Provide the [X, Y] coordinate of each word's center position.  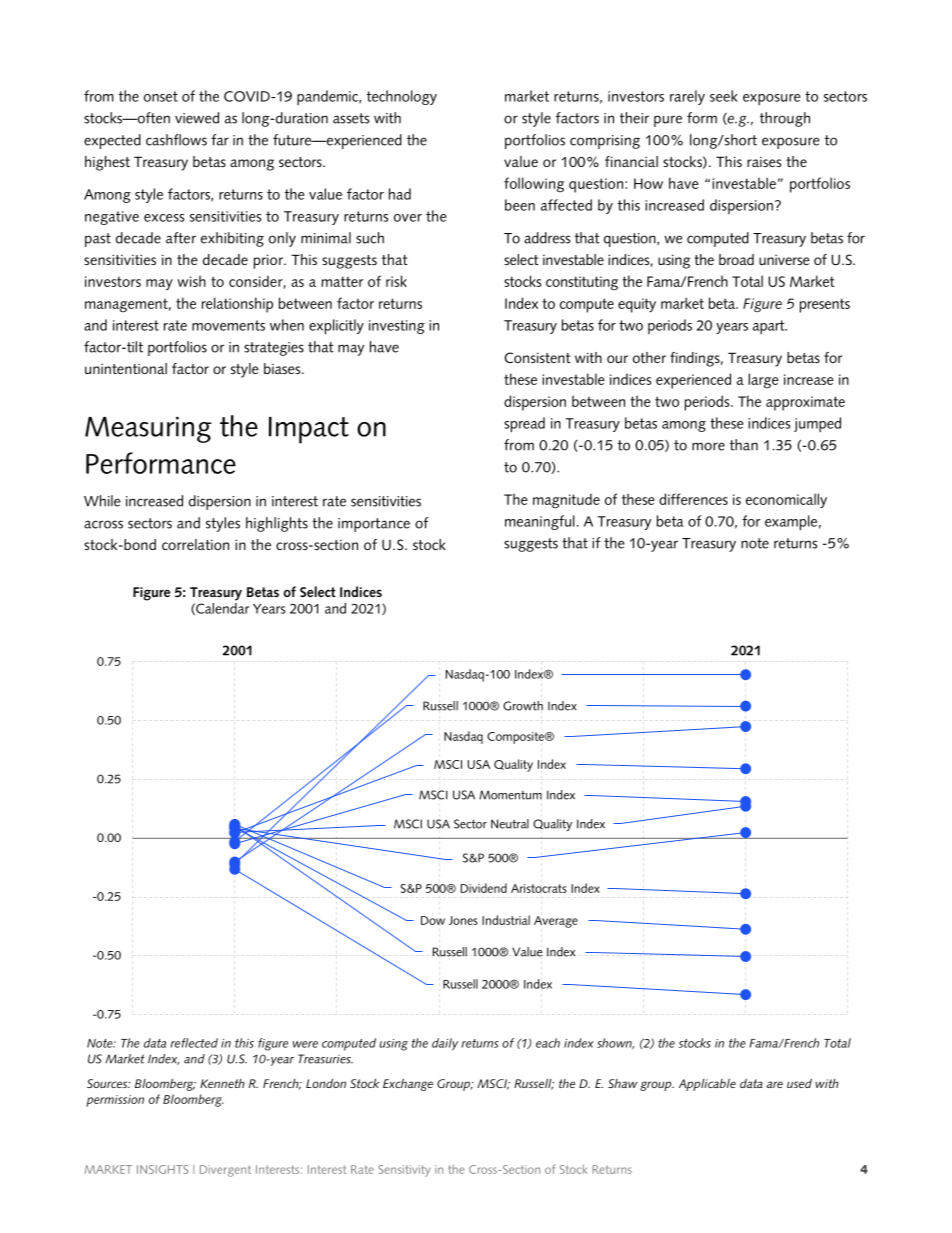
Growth [523, 706]
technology [402, 97]
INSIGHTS [162, 1169]
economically [786, 500]
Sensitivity [404, 1171]
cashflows [176, 140]
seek [723, 96]
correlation [195, 544]
